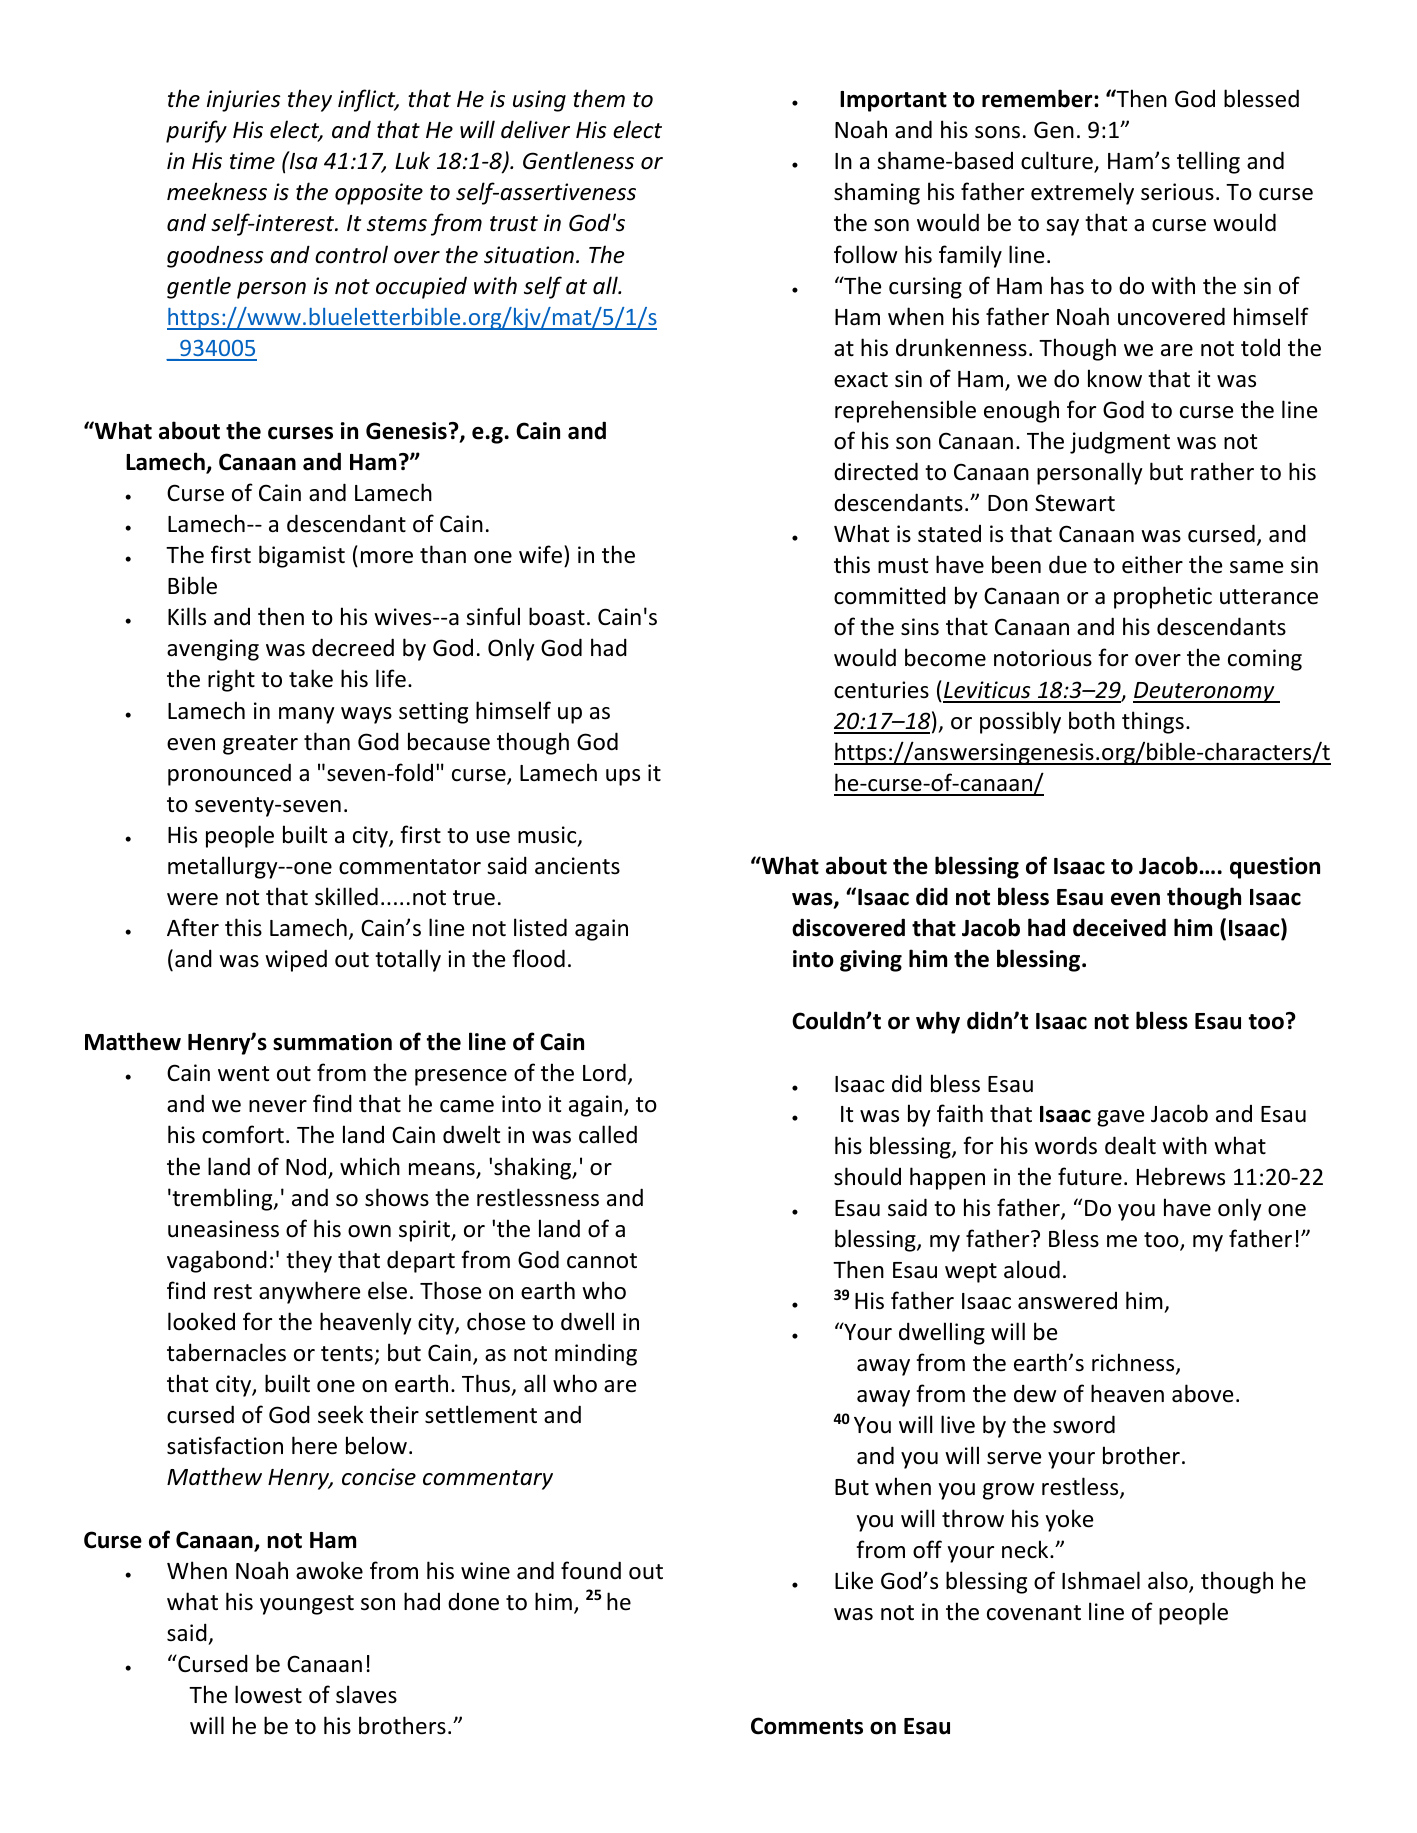 This screenshot has width=1417, height=1833. What do you see at coordinates (1134, 1363) in the screenshot?
I see `richness` at bounding box center [1134, 1363].
